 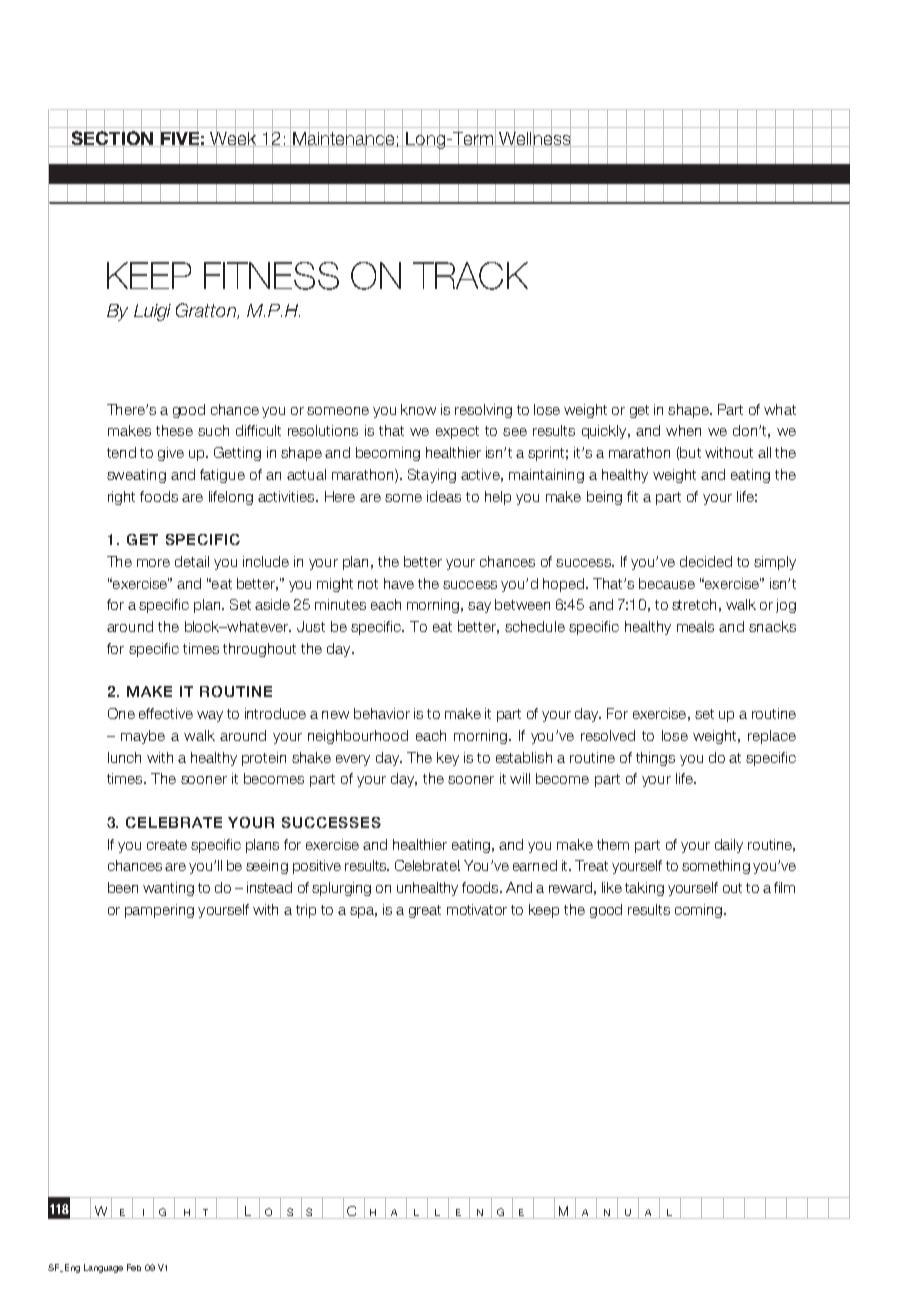 I want to click on TRACK, so click(x=470, y=276).
